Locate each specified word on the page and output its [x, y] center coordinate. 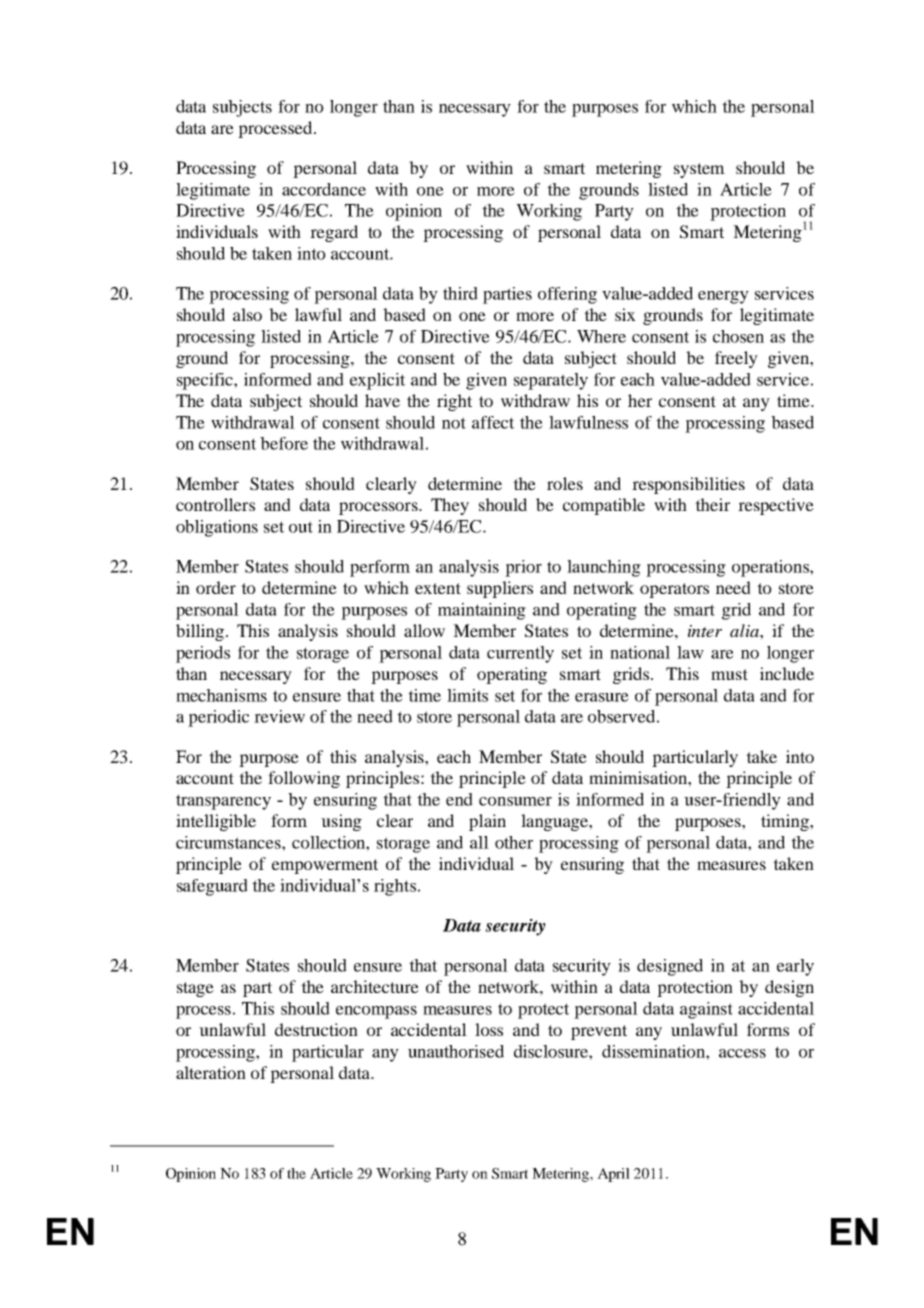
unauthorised [456, 1051]
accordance [324, 189]
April [613, 1175]
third [460, 293]
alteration [211, 1072]
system [699, 170]
